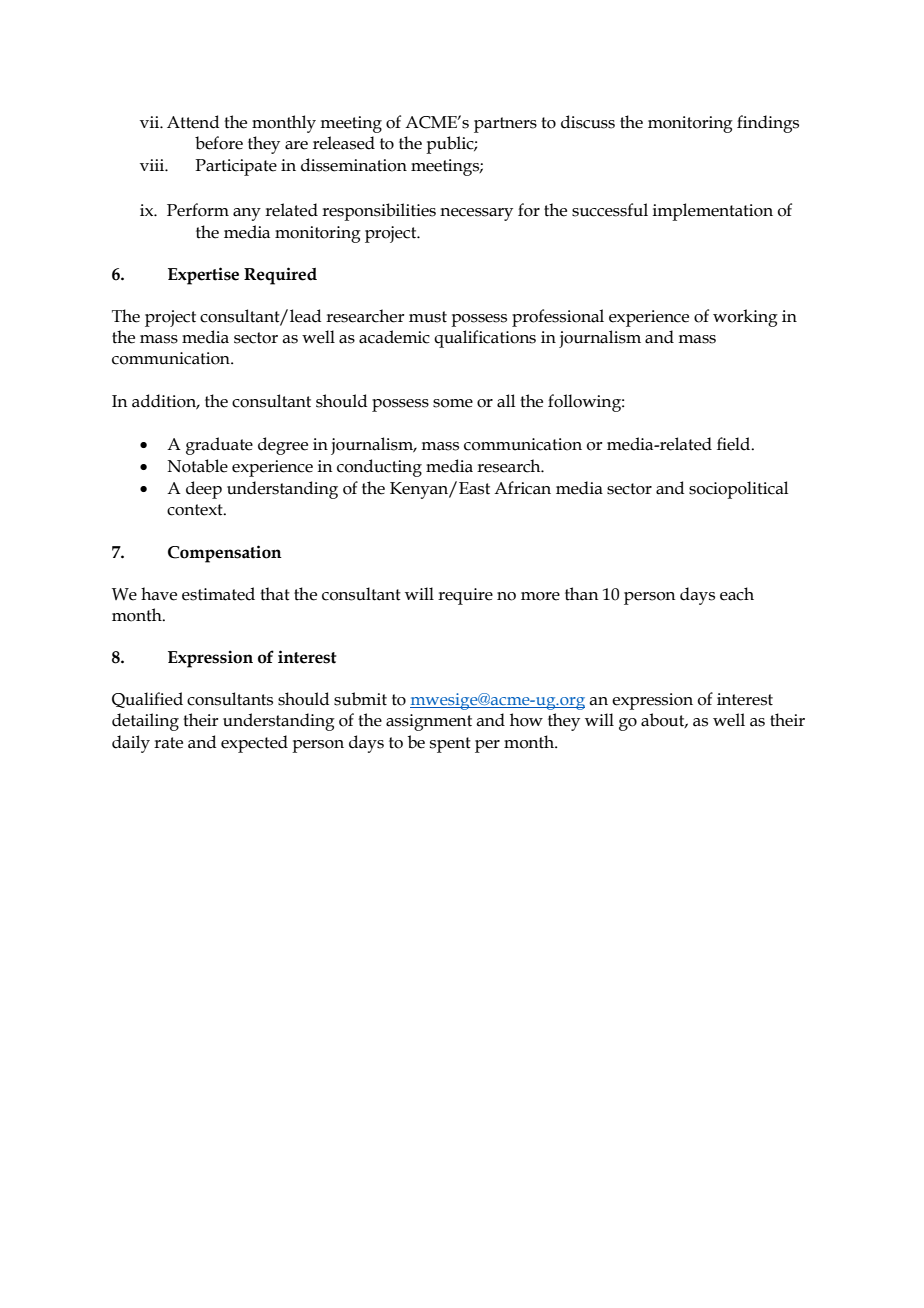 Image resolution: width=924 pixels, height=1308 pixels. What do you see at coordinates (768, 124) in the screenshot?
I see `findings` at bounding box center [768, 124].
